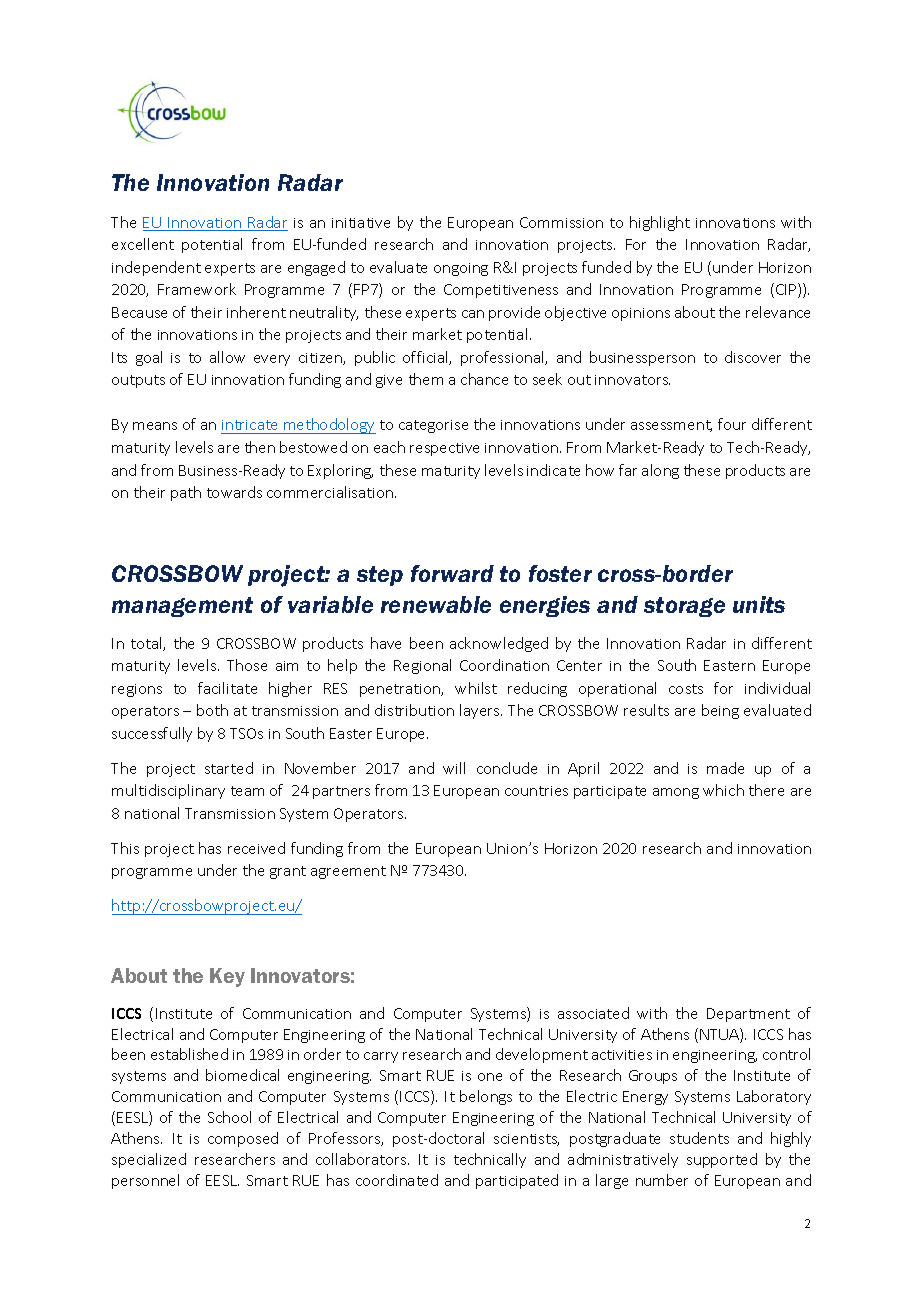 This page has height=1308, width=924. Describe the element at coordinates (243, 1139) in the page. I see `composed` at that location.
